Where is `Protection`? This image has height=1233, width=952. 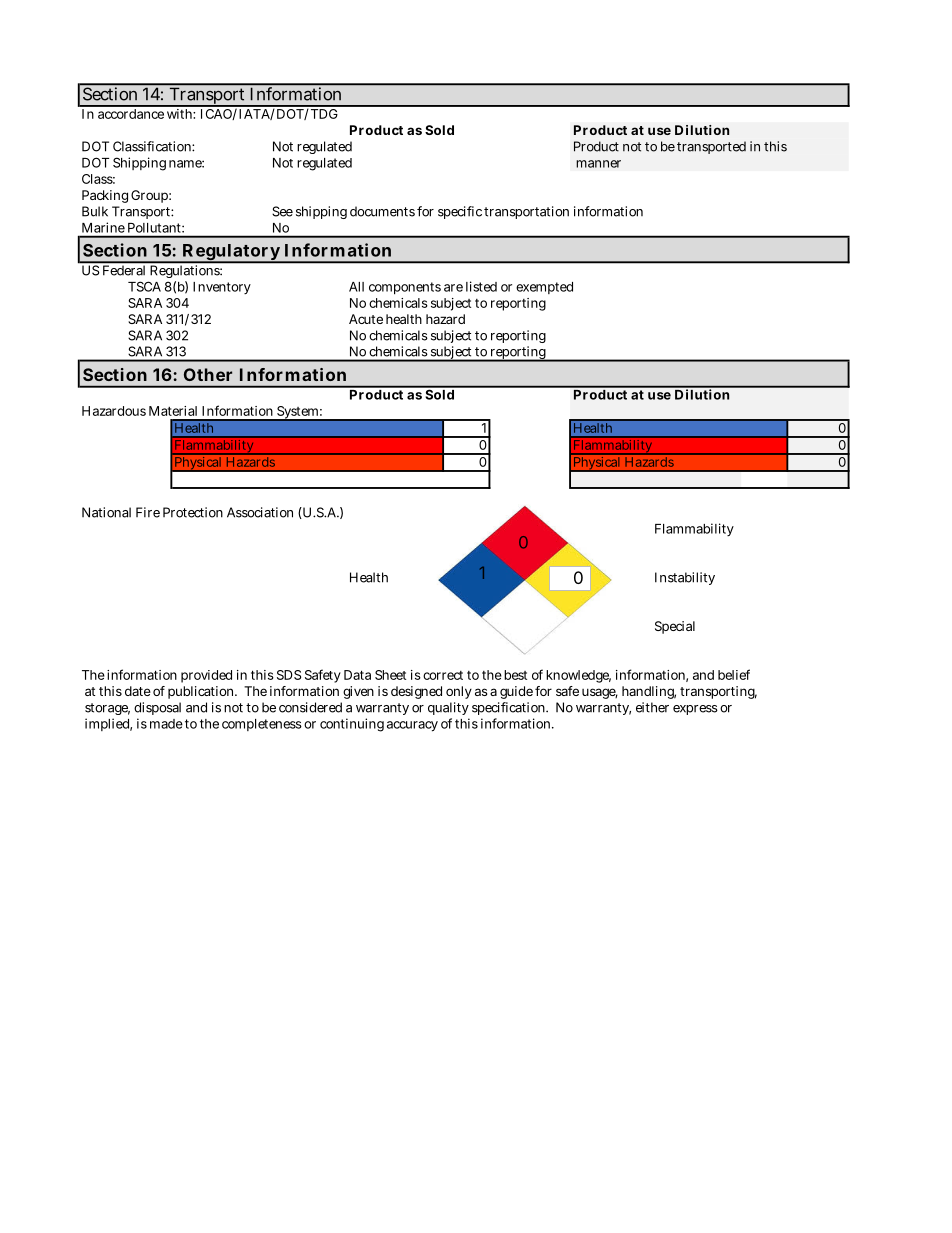 Protection is located at coordinates (193, 512).
